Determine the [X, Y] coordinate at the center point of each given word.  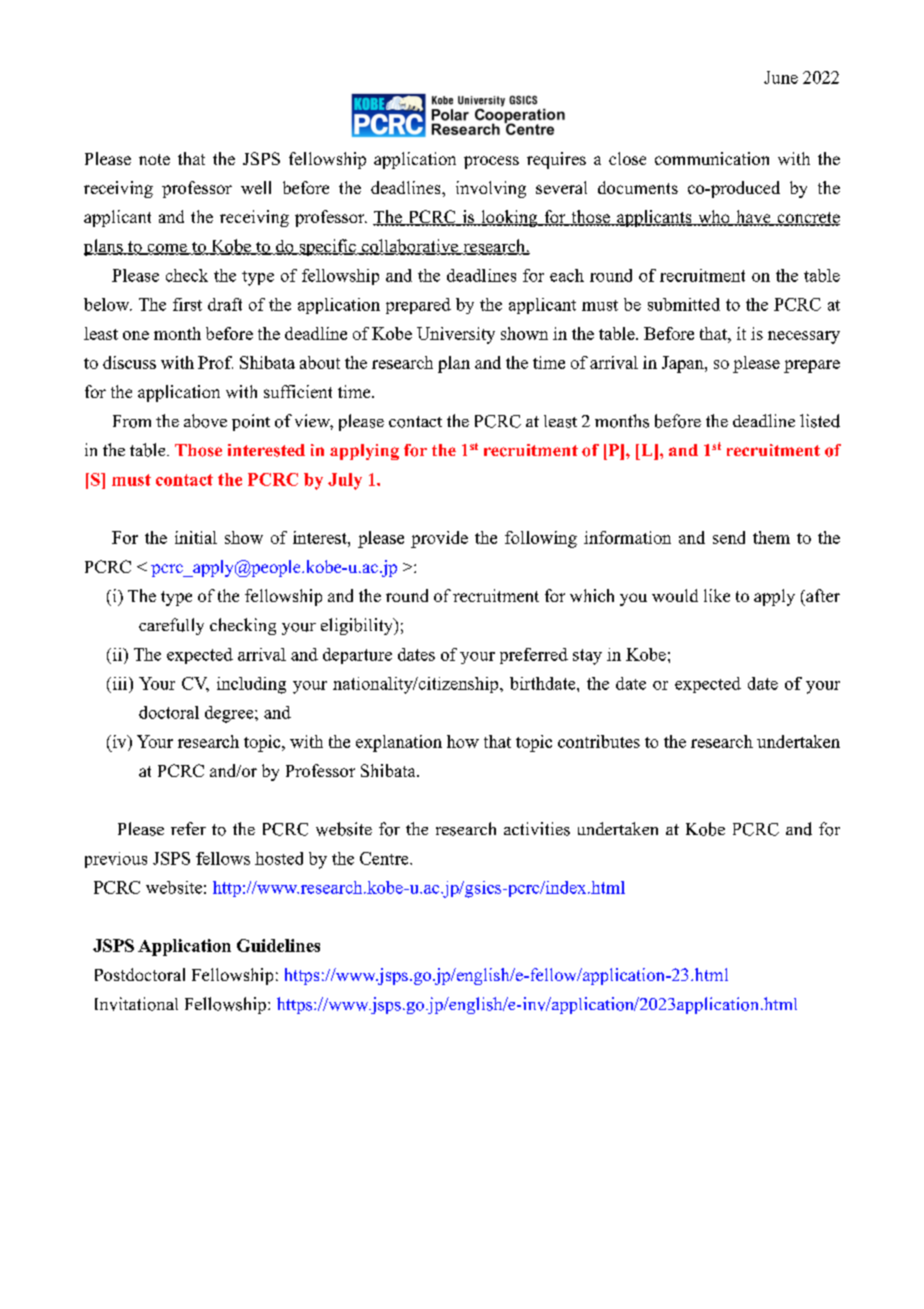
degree [230, 714]
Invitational [136, 1004]
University [456, 335]
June [781, 77]
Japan [684, 364]
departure [357, 656]
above [205, 421]
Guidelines [278, 945]
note [154, 159]
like [717, 595]
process [491, 162]
